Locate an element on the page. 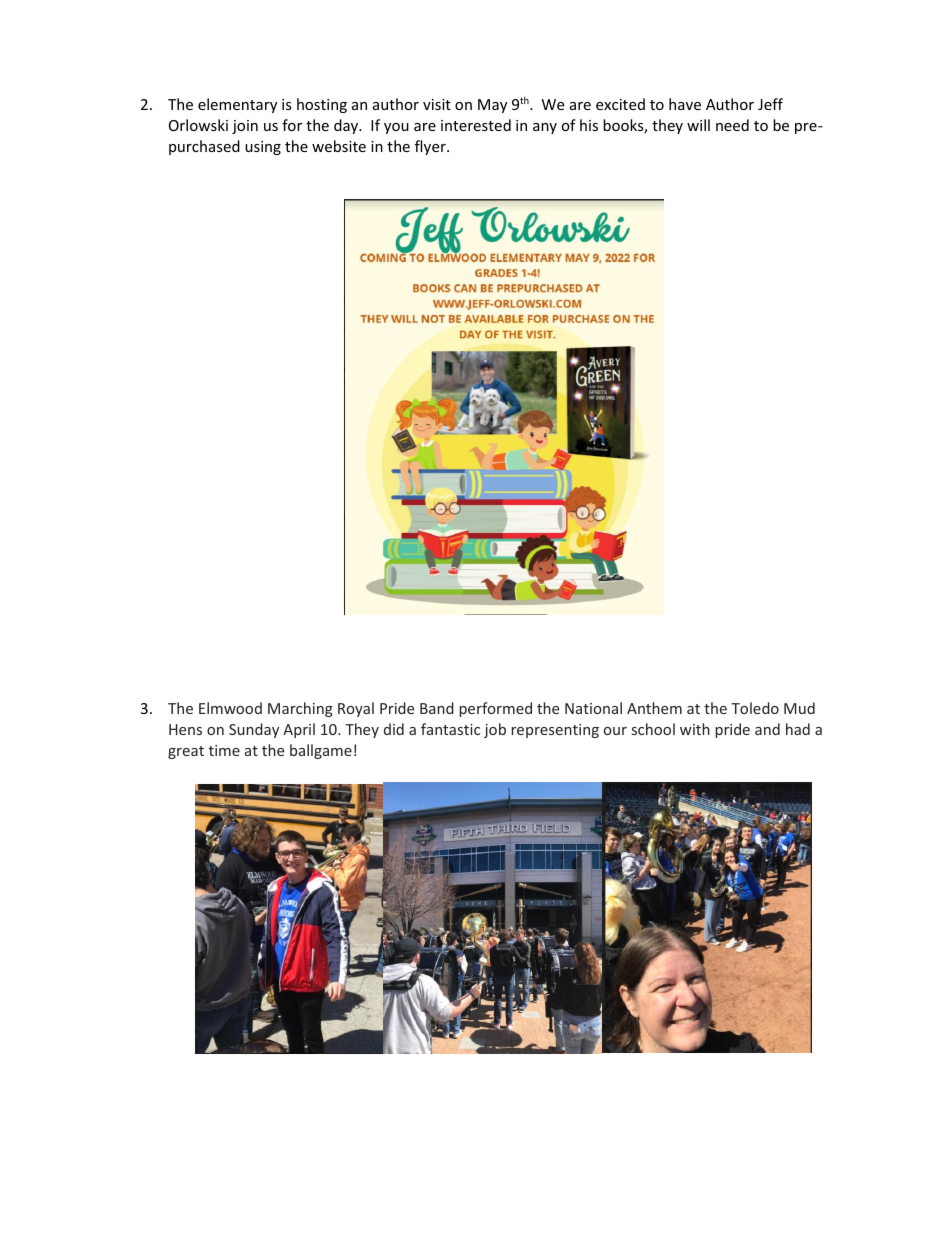 The width and height of the document is (952, 1233). Marching is located at coordinates (300, 709).
